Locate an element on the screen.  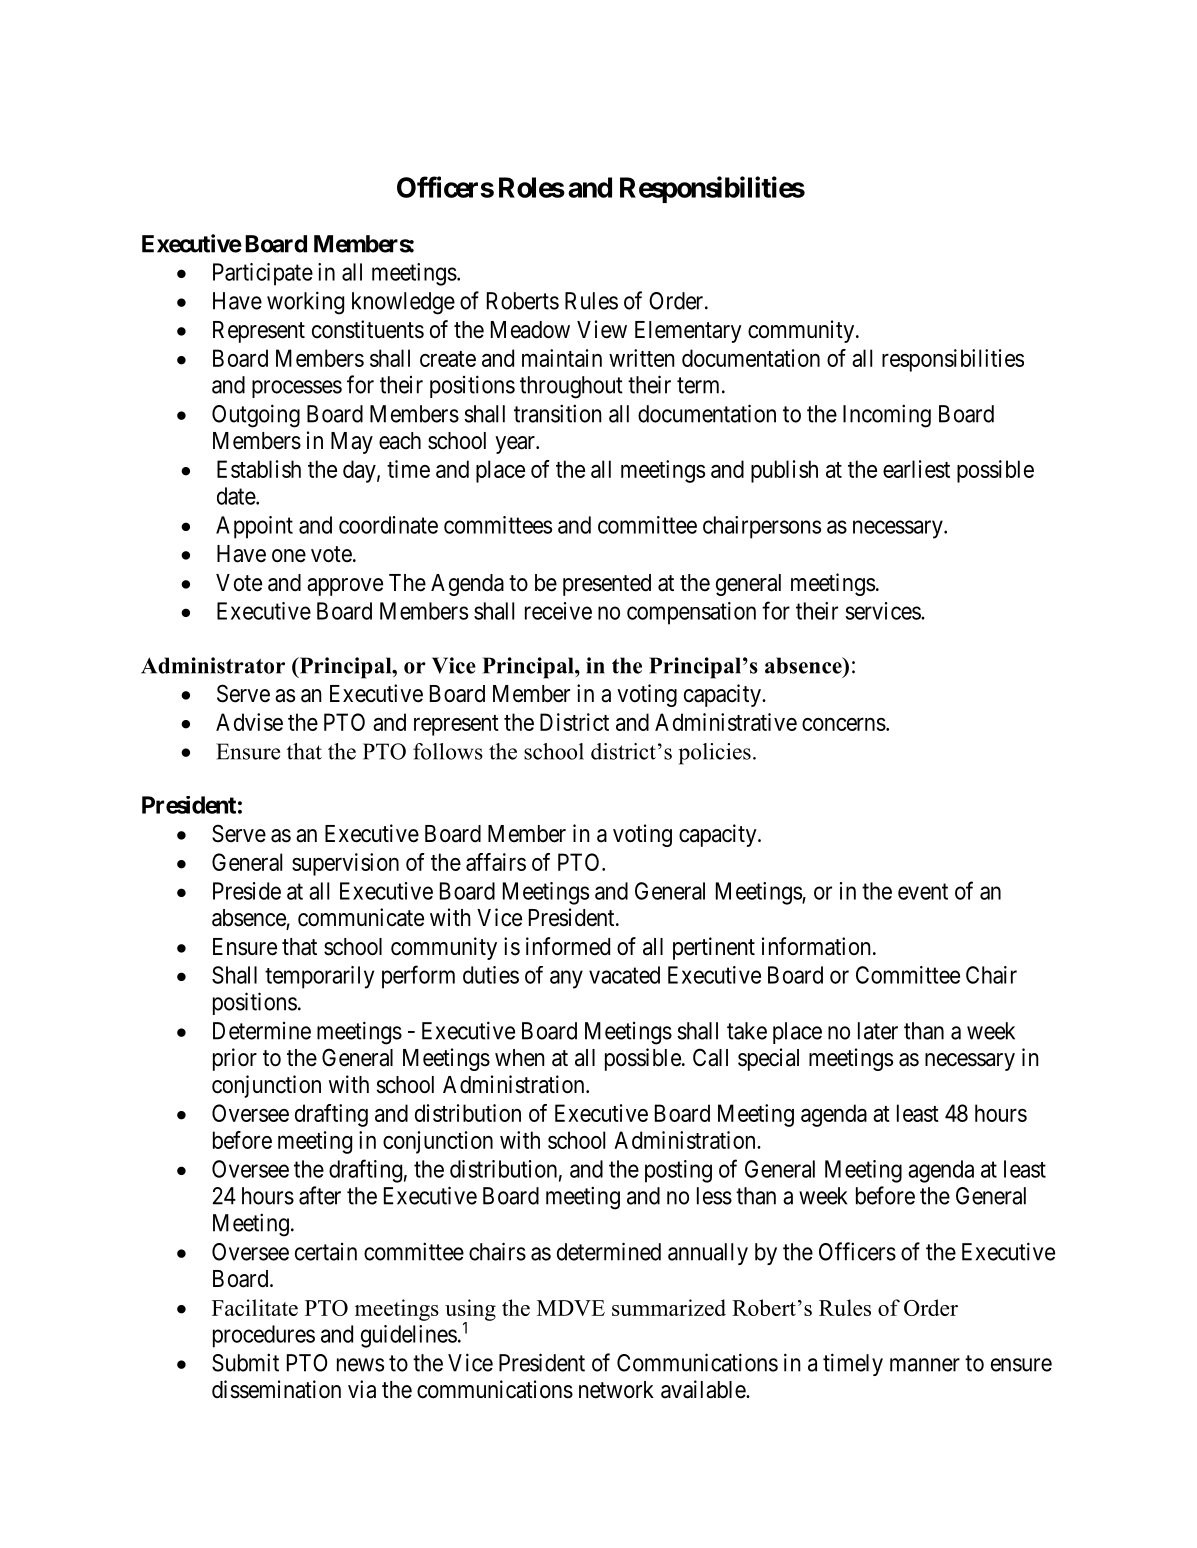
View is located at coordinates (602, 329).
